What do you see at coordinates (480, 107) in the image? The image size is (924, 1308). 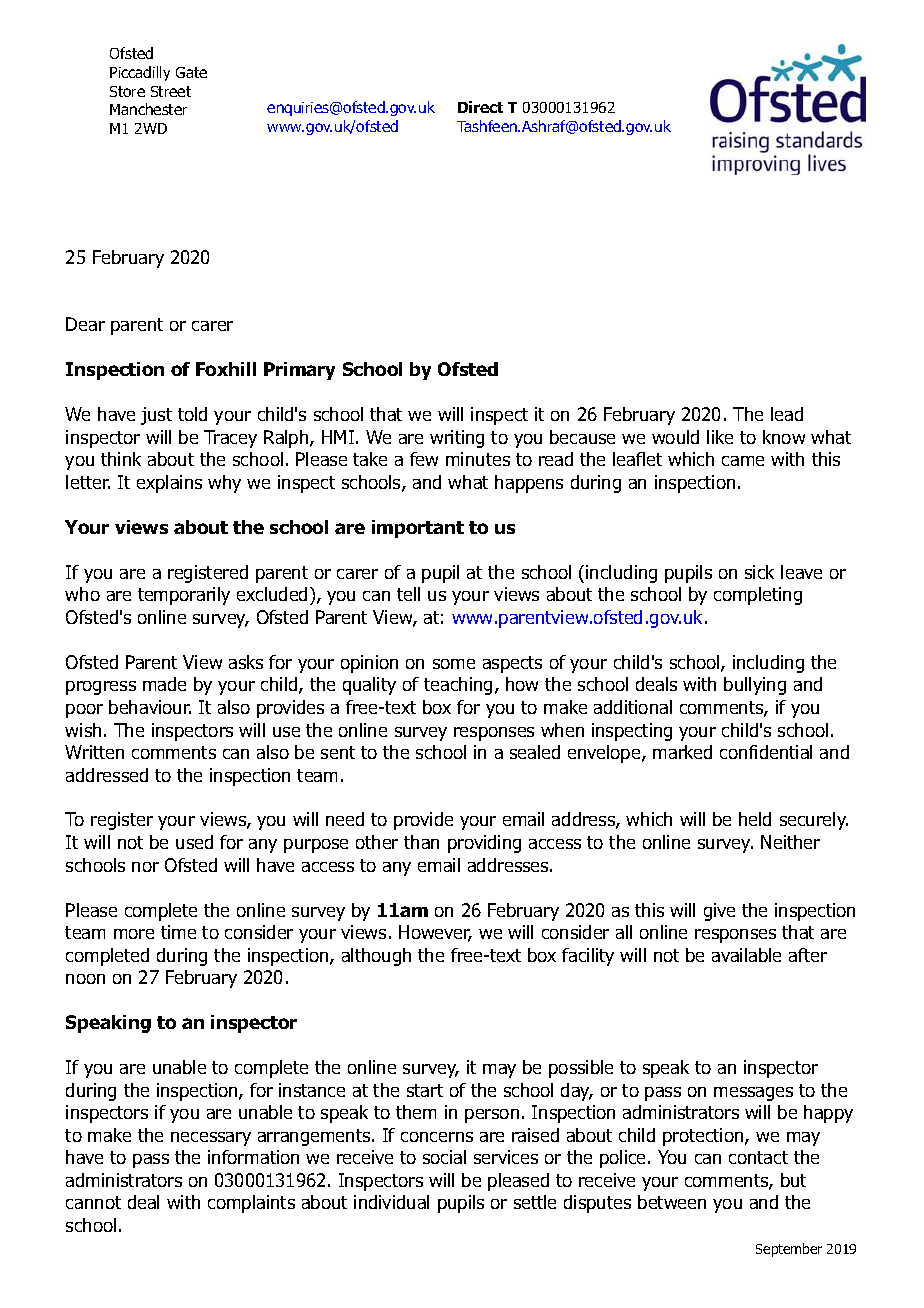 I see `Direct` at bounding box center [480, 107].
